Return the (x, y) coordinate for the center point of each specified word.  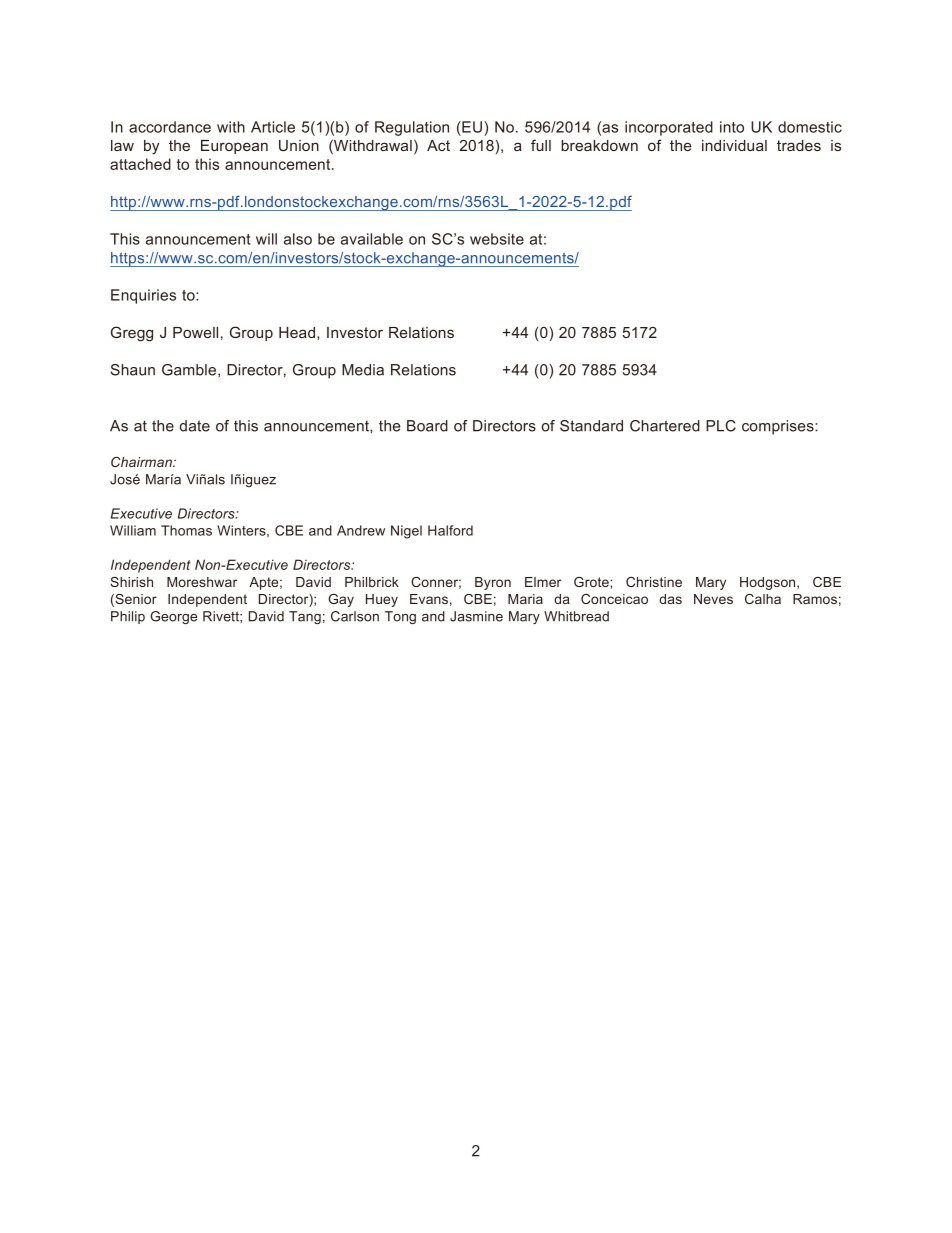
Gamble (190, 370)
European (234, 147)
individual (734, 145)
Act (438, 145)
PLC (721, 426)
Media (363, 370)
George (173, 617)
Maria (525, 599)
